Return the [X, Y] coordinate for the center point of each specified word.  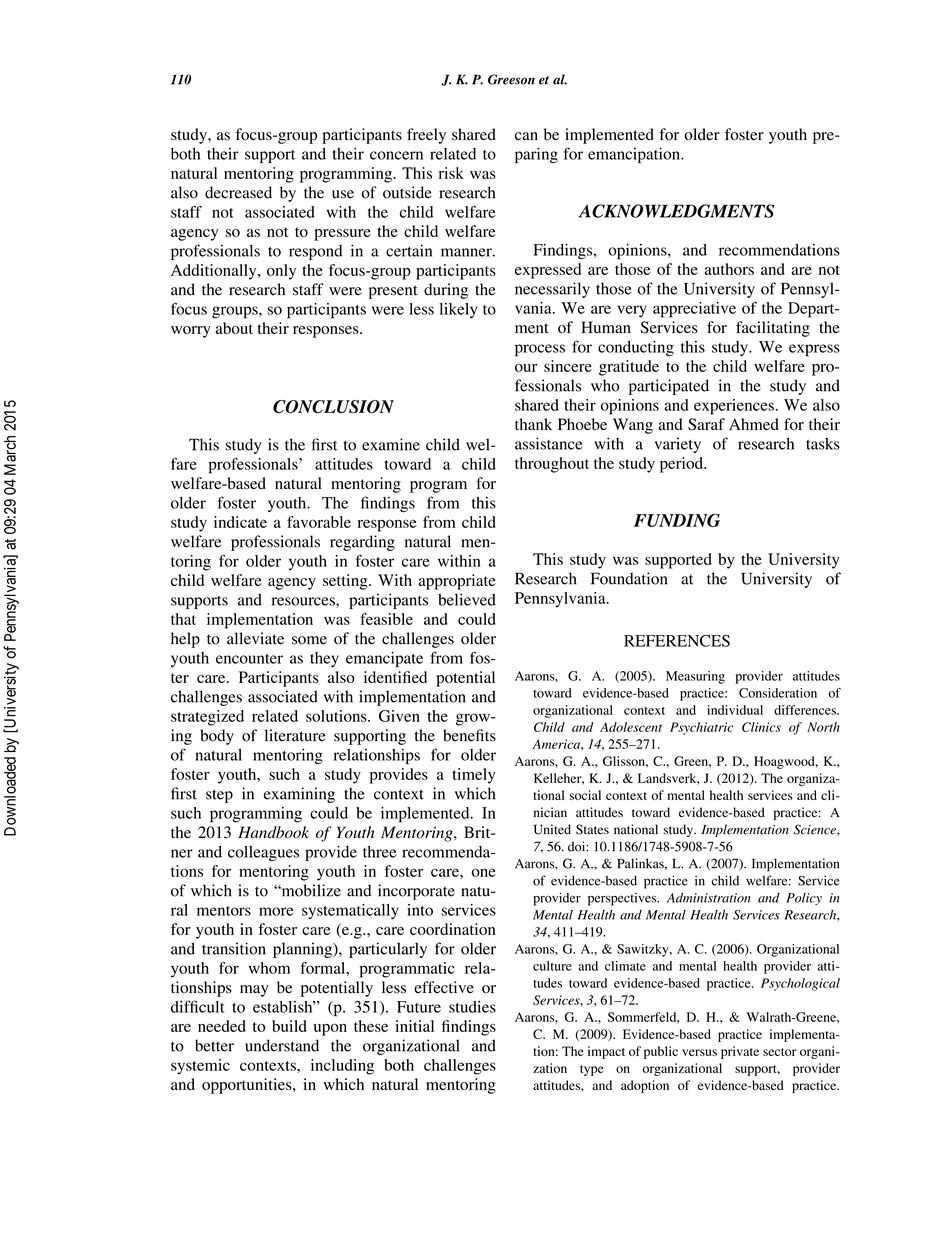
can [526, 136]
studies [472, 1007]
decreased [238, 192]
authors [729, 269]
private [740, 1052]
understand [282, 1045]
